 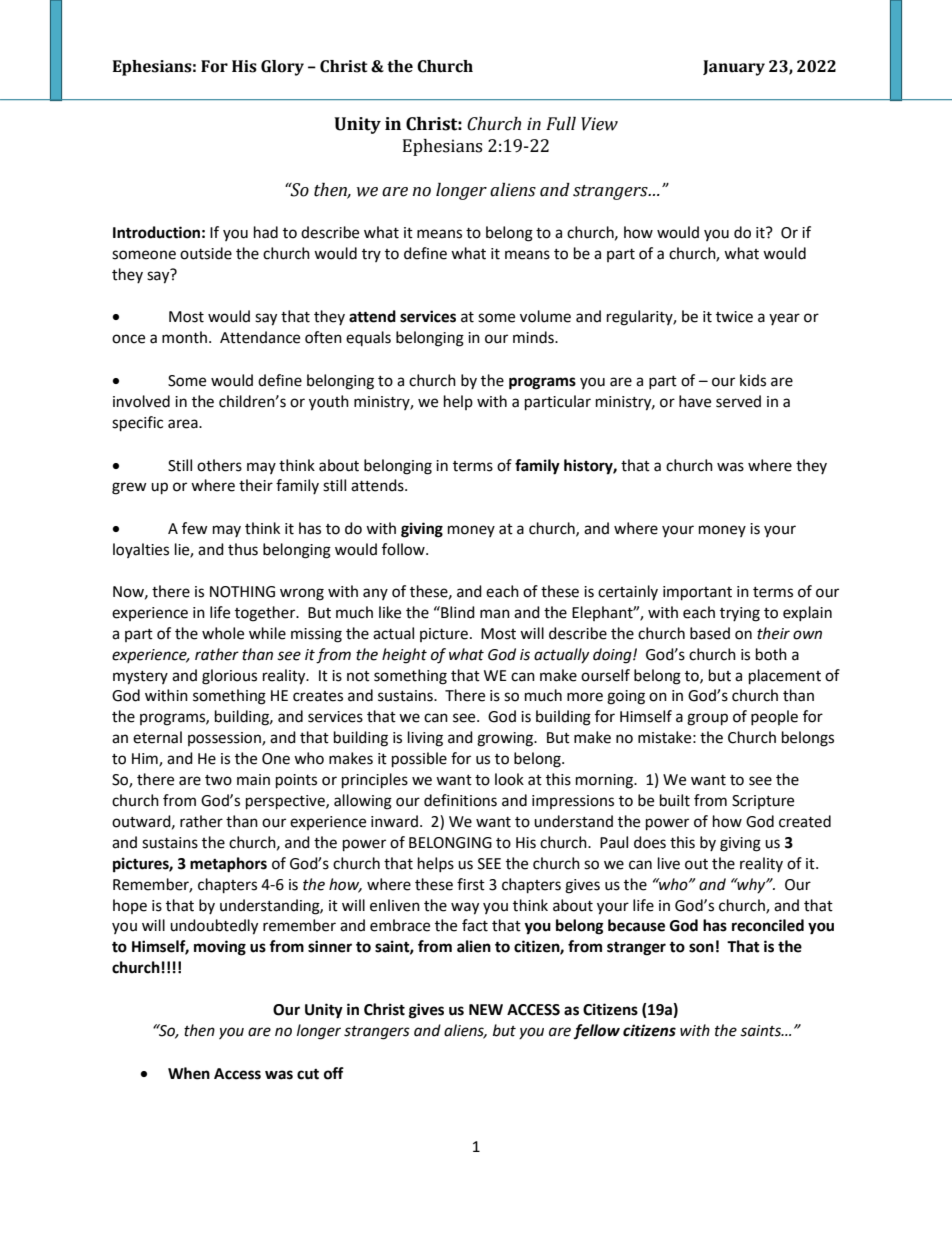 What do you see at coordinates (734, 317) in the document?
I see `twice` at bounding box center [734, 317].
